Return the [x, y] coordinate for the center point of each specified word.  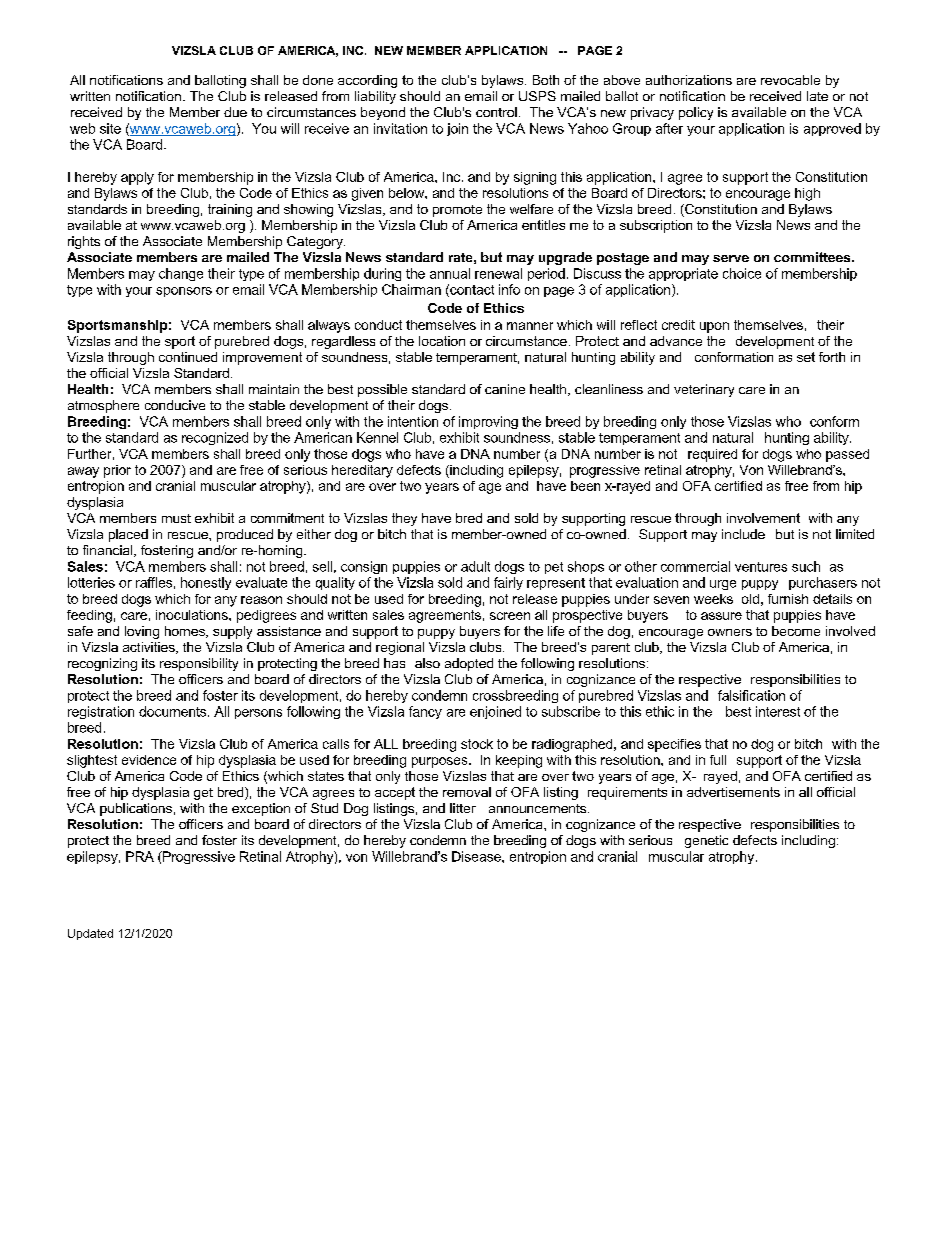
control [496, 112]
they [404, 519]
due [235, 112]
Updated [90, 934]
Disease [477, 856]
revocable [790, 80]
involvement [763, 518]
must [176, 518]
